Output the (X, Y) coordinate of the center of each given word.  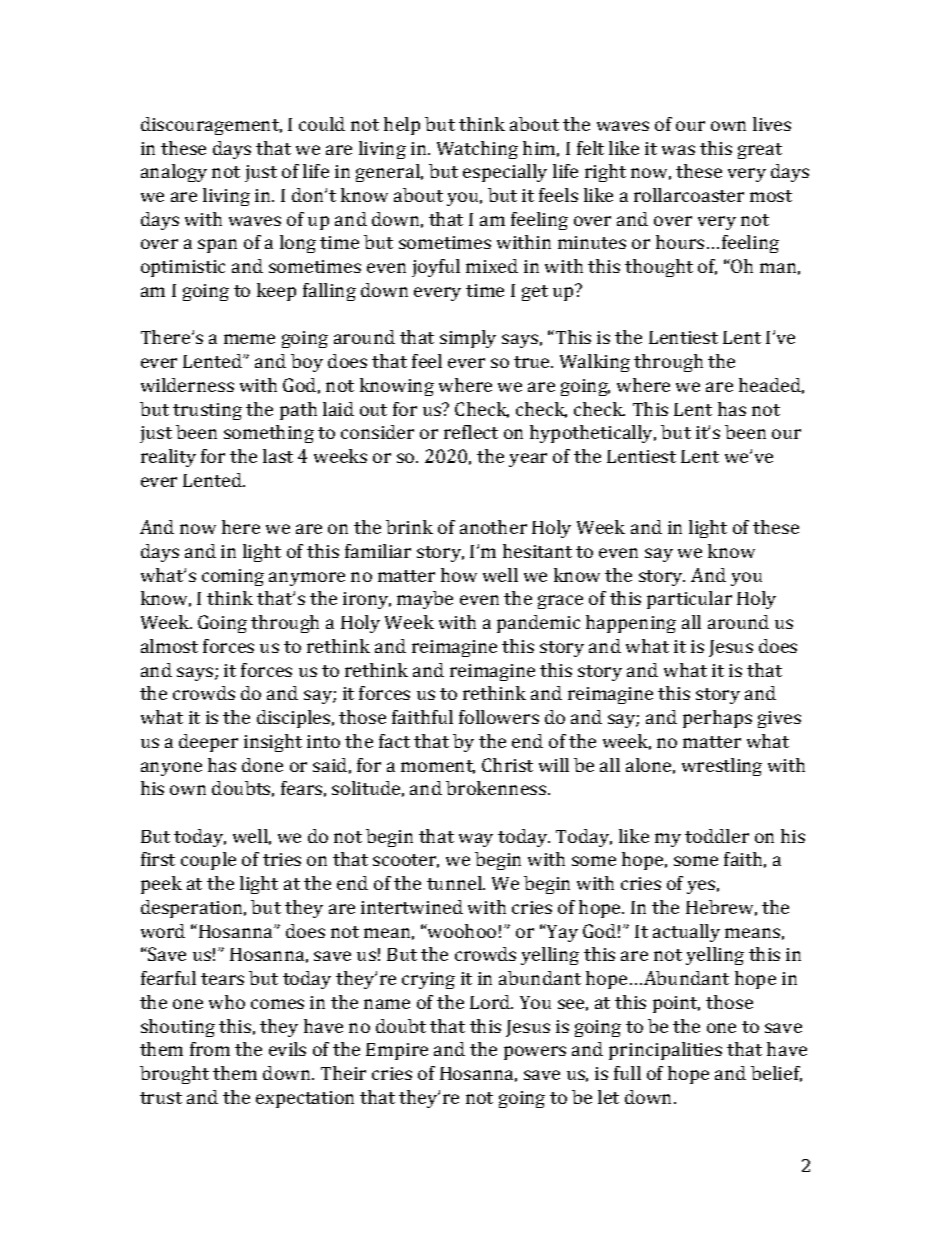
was (678, 150)
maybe (425, 600)
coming (233, 577)
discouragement (211, 126)
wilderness (187, 385)
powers (535, 1053)
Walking (595, 363)
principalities (665, 1051)
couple (208, 861)
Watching (477, 150)
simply (468, 339)
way (476, 840)
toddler (717, 836)
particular (689, 600)
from (210, 1049)
